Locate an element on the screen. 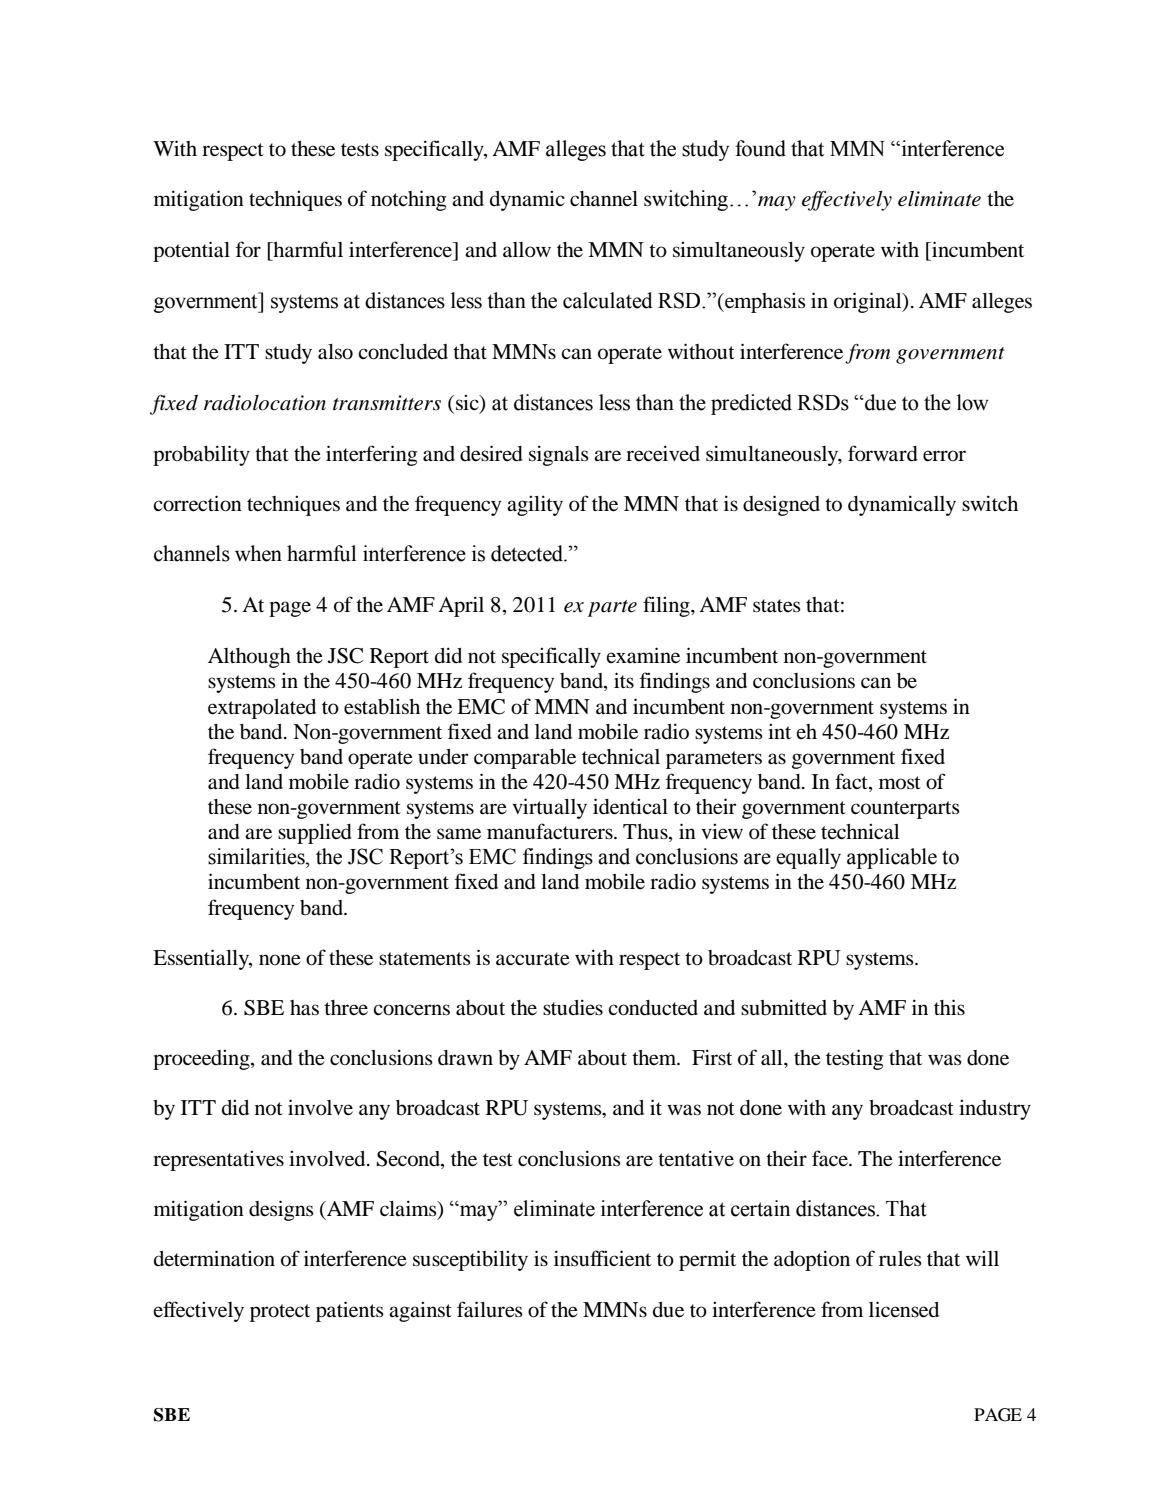 The width and height of the screenshot is (1154, 1493). notching is located at coordinates (408, 200).
